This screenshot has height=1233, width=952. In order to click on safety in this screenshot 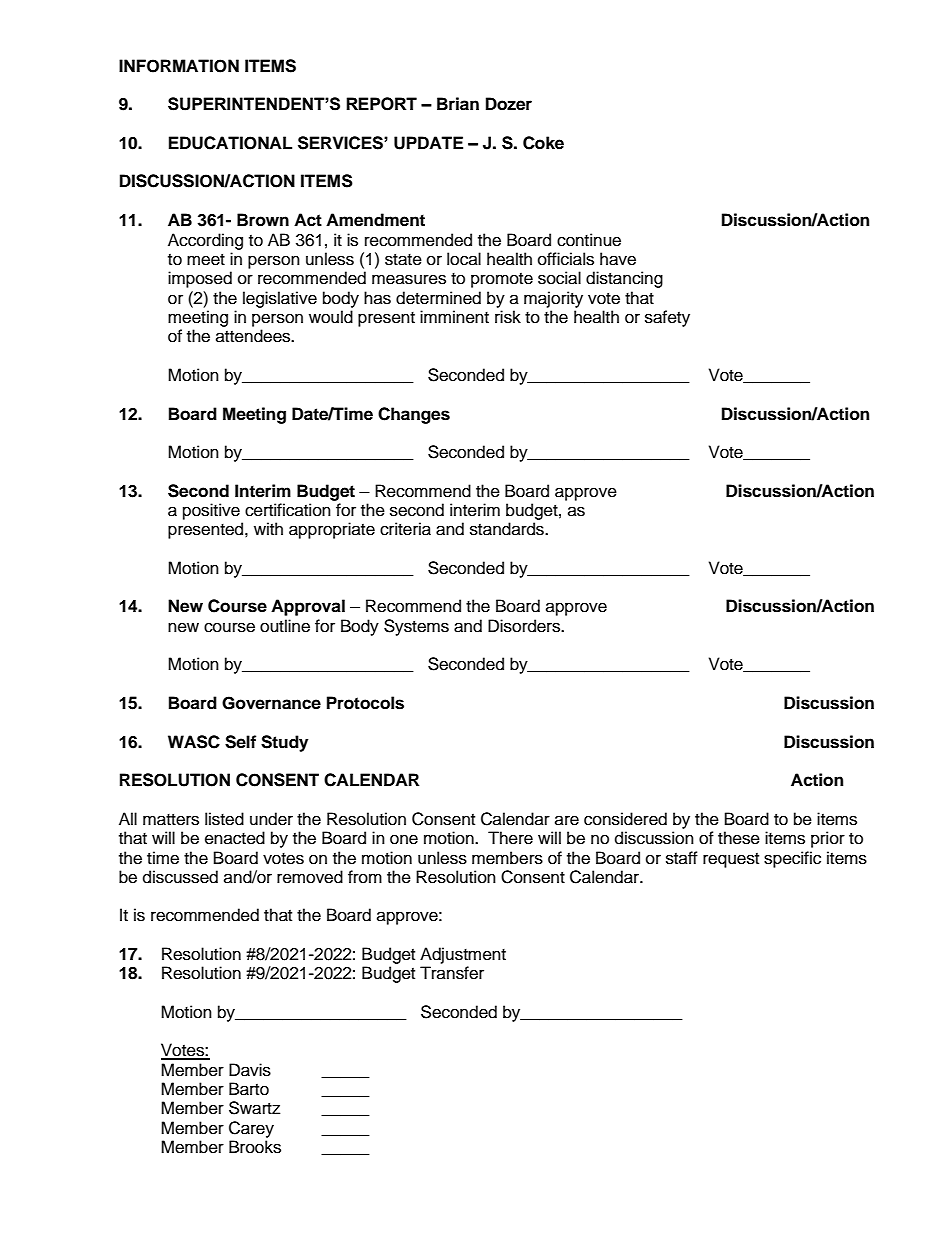, I will do `click(667, 318)`.
